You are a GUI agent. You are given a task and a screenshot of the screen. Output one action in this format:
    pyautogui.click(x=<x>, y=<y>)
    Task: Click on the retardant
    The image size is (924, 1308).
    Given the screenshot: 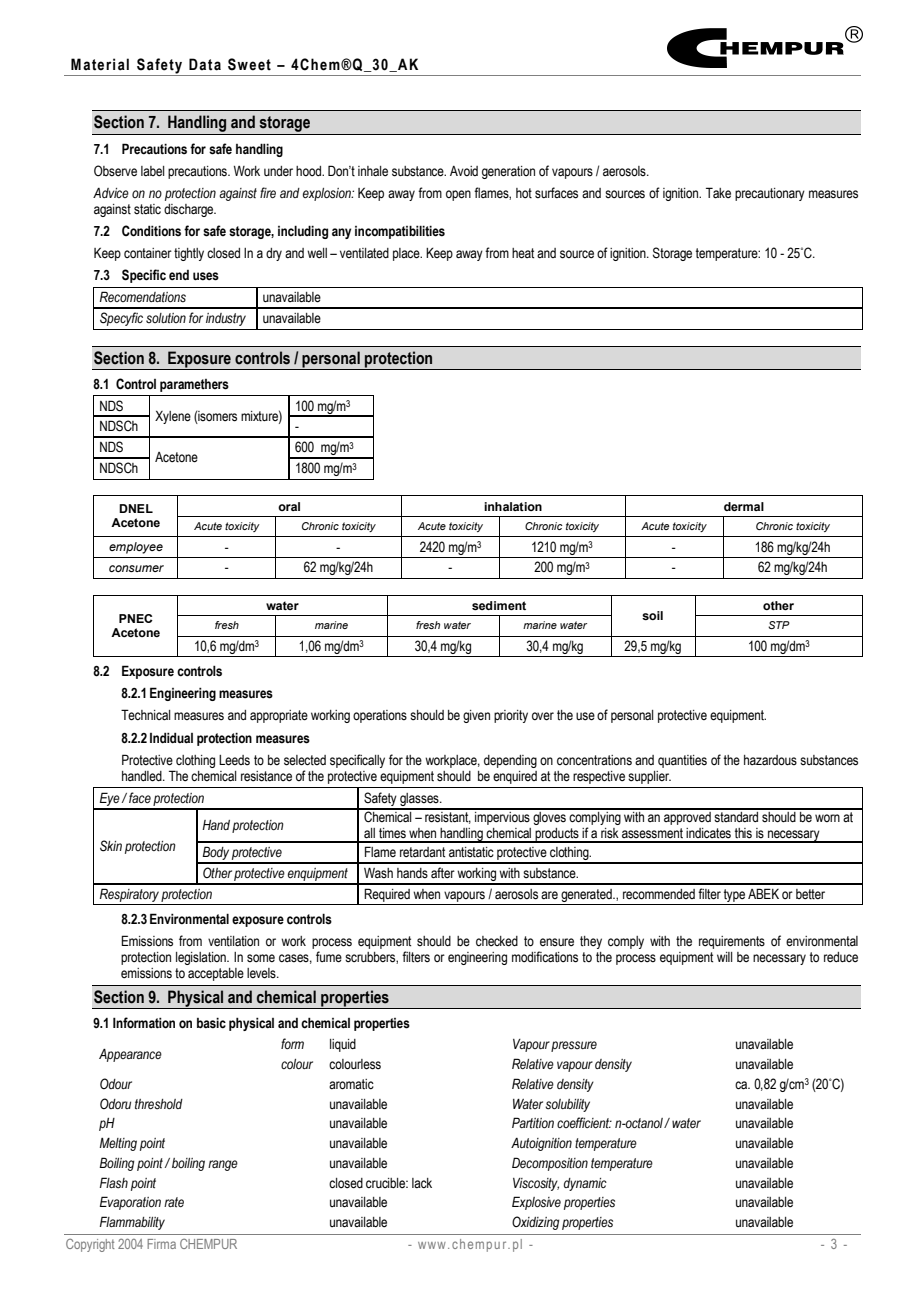 What is the action you would take?
    pyautogui.click(x=422, y=852)
